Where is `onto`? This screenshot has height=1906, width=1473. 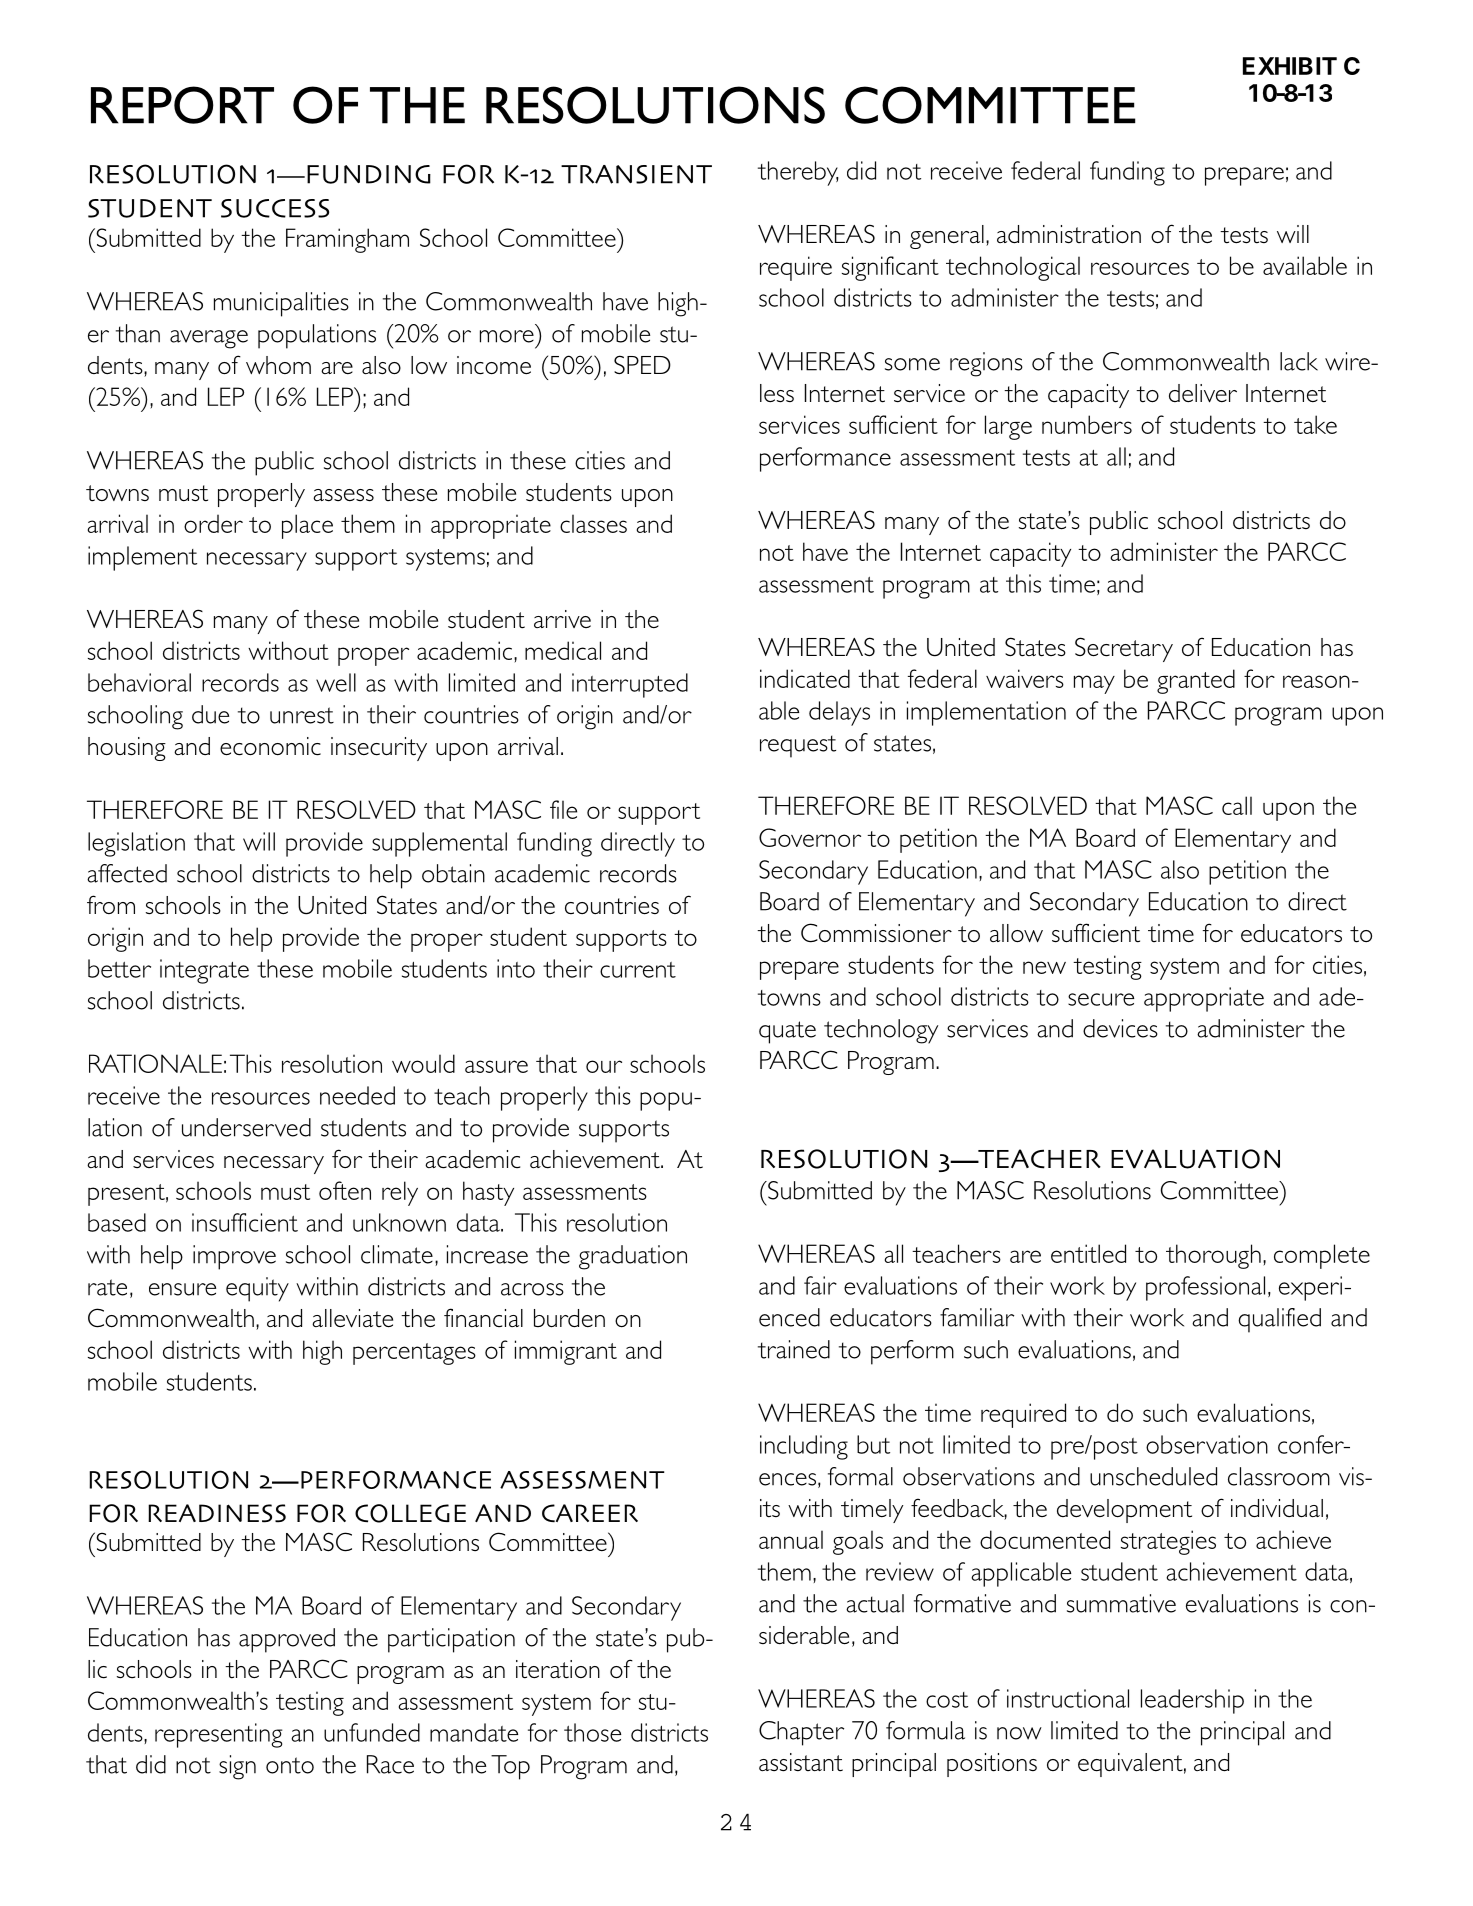
onto is located at coordinates (290, 1765).
